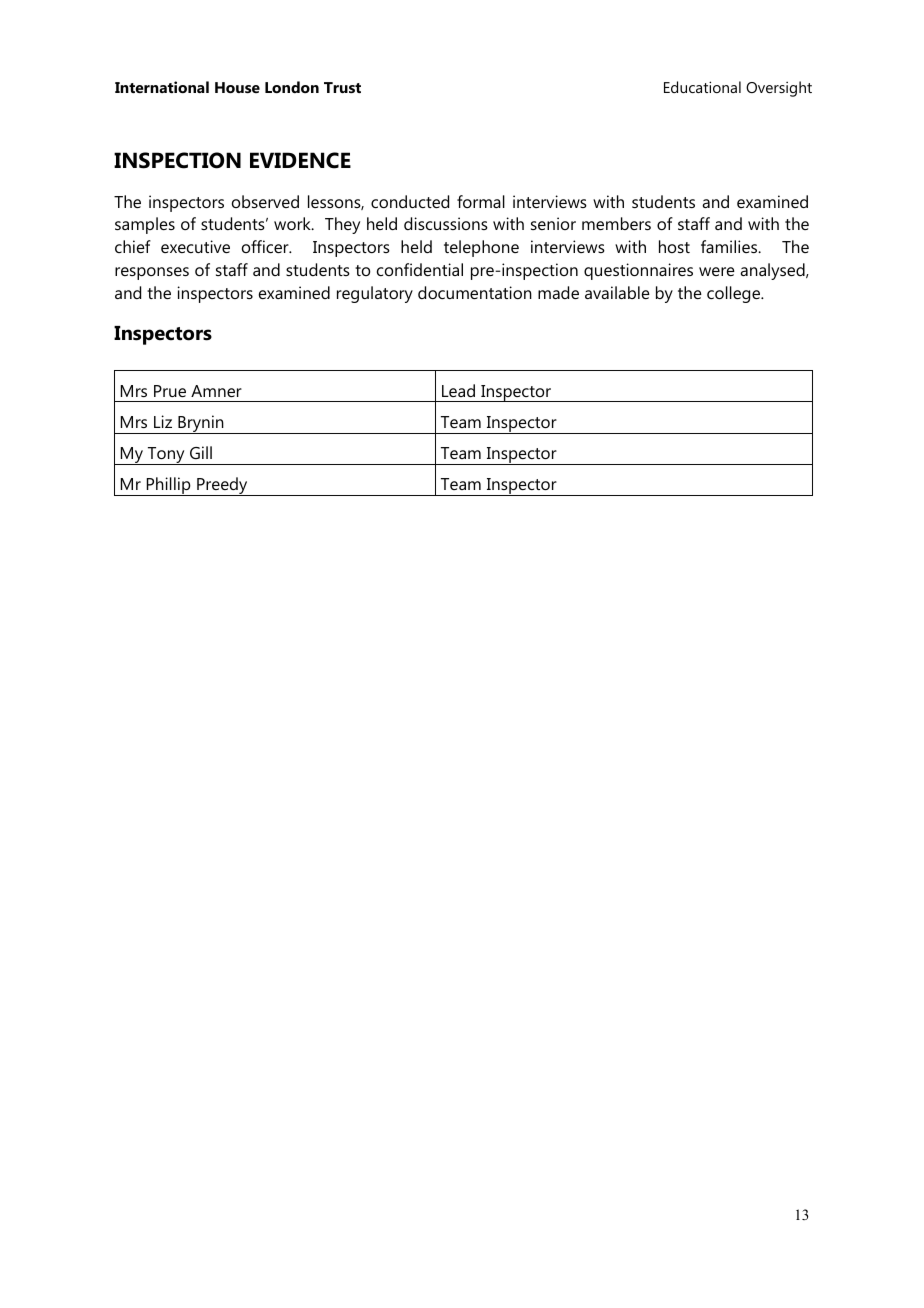  I want to click on members, so click(616, 223).
